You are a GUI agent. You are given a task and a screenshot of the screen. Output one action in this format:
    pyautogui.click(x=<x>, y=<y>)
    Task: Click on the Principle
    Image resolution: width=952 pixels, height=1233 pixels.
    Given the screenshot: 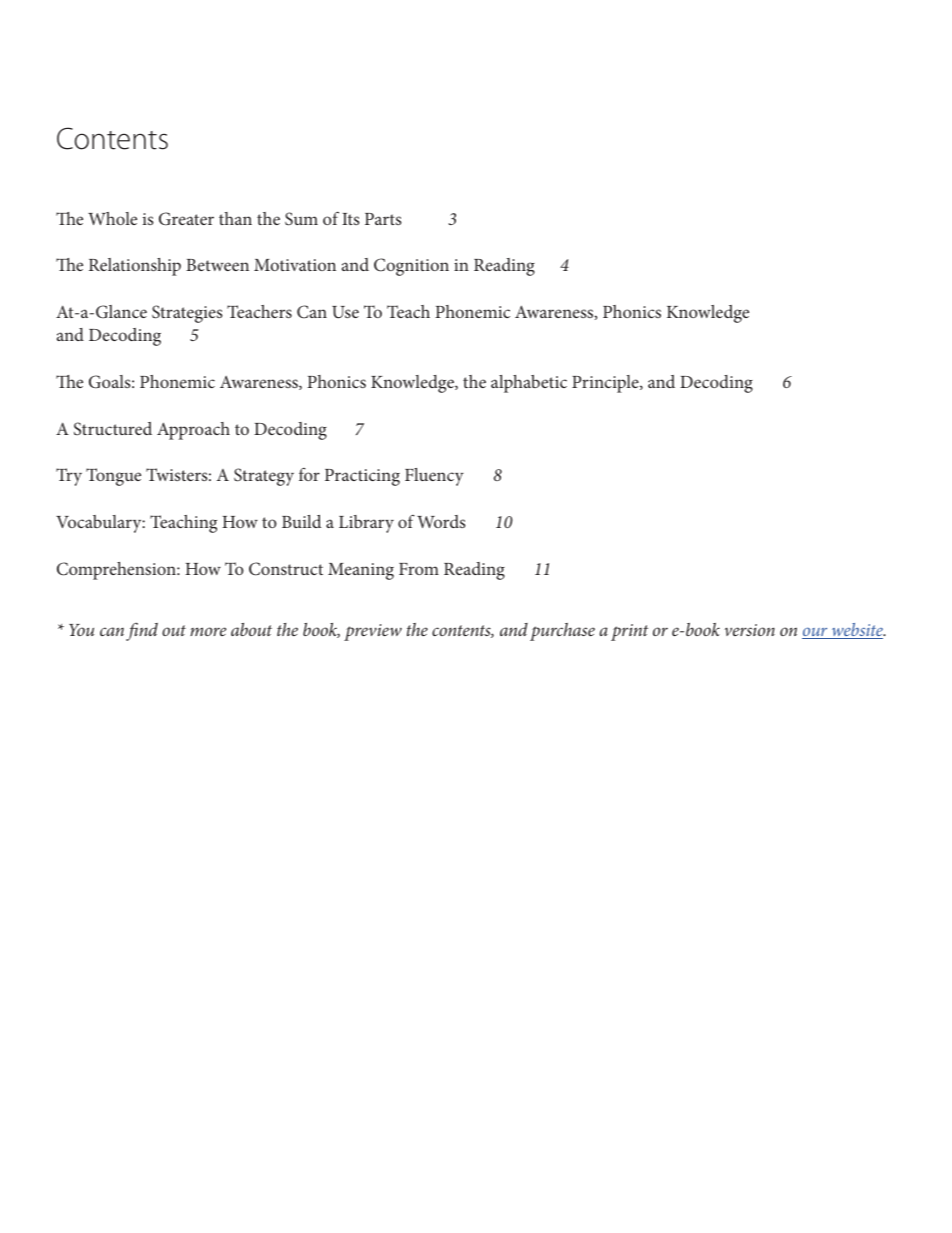 What is the action you would take?
    pyautogui.click(x=606, y=384)
